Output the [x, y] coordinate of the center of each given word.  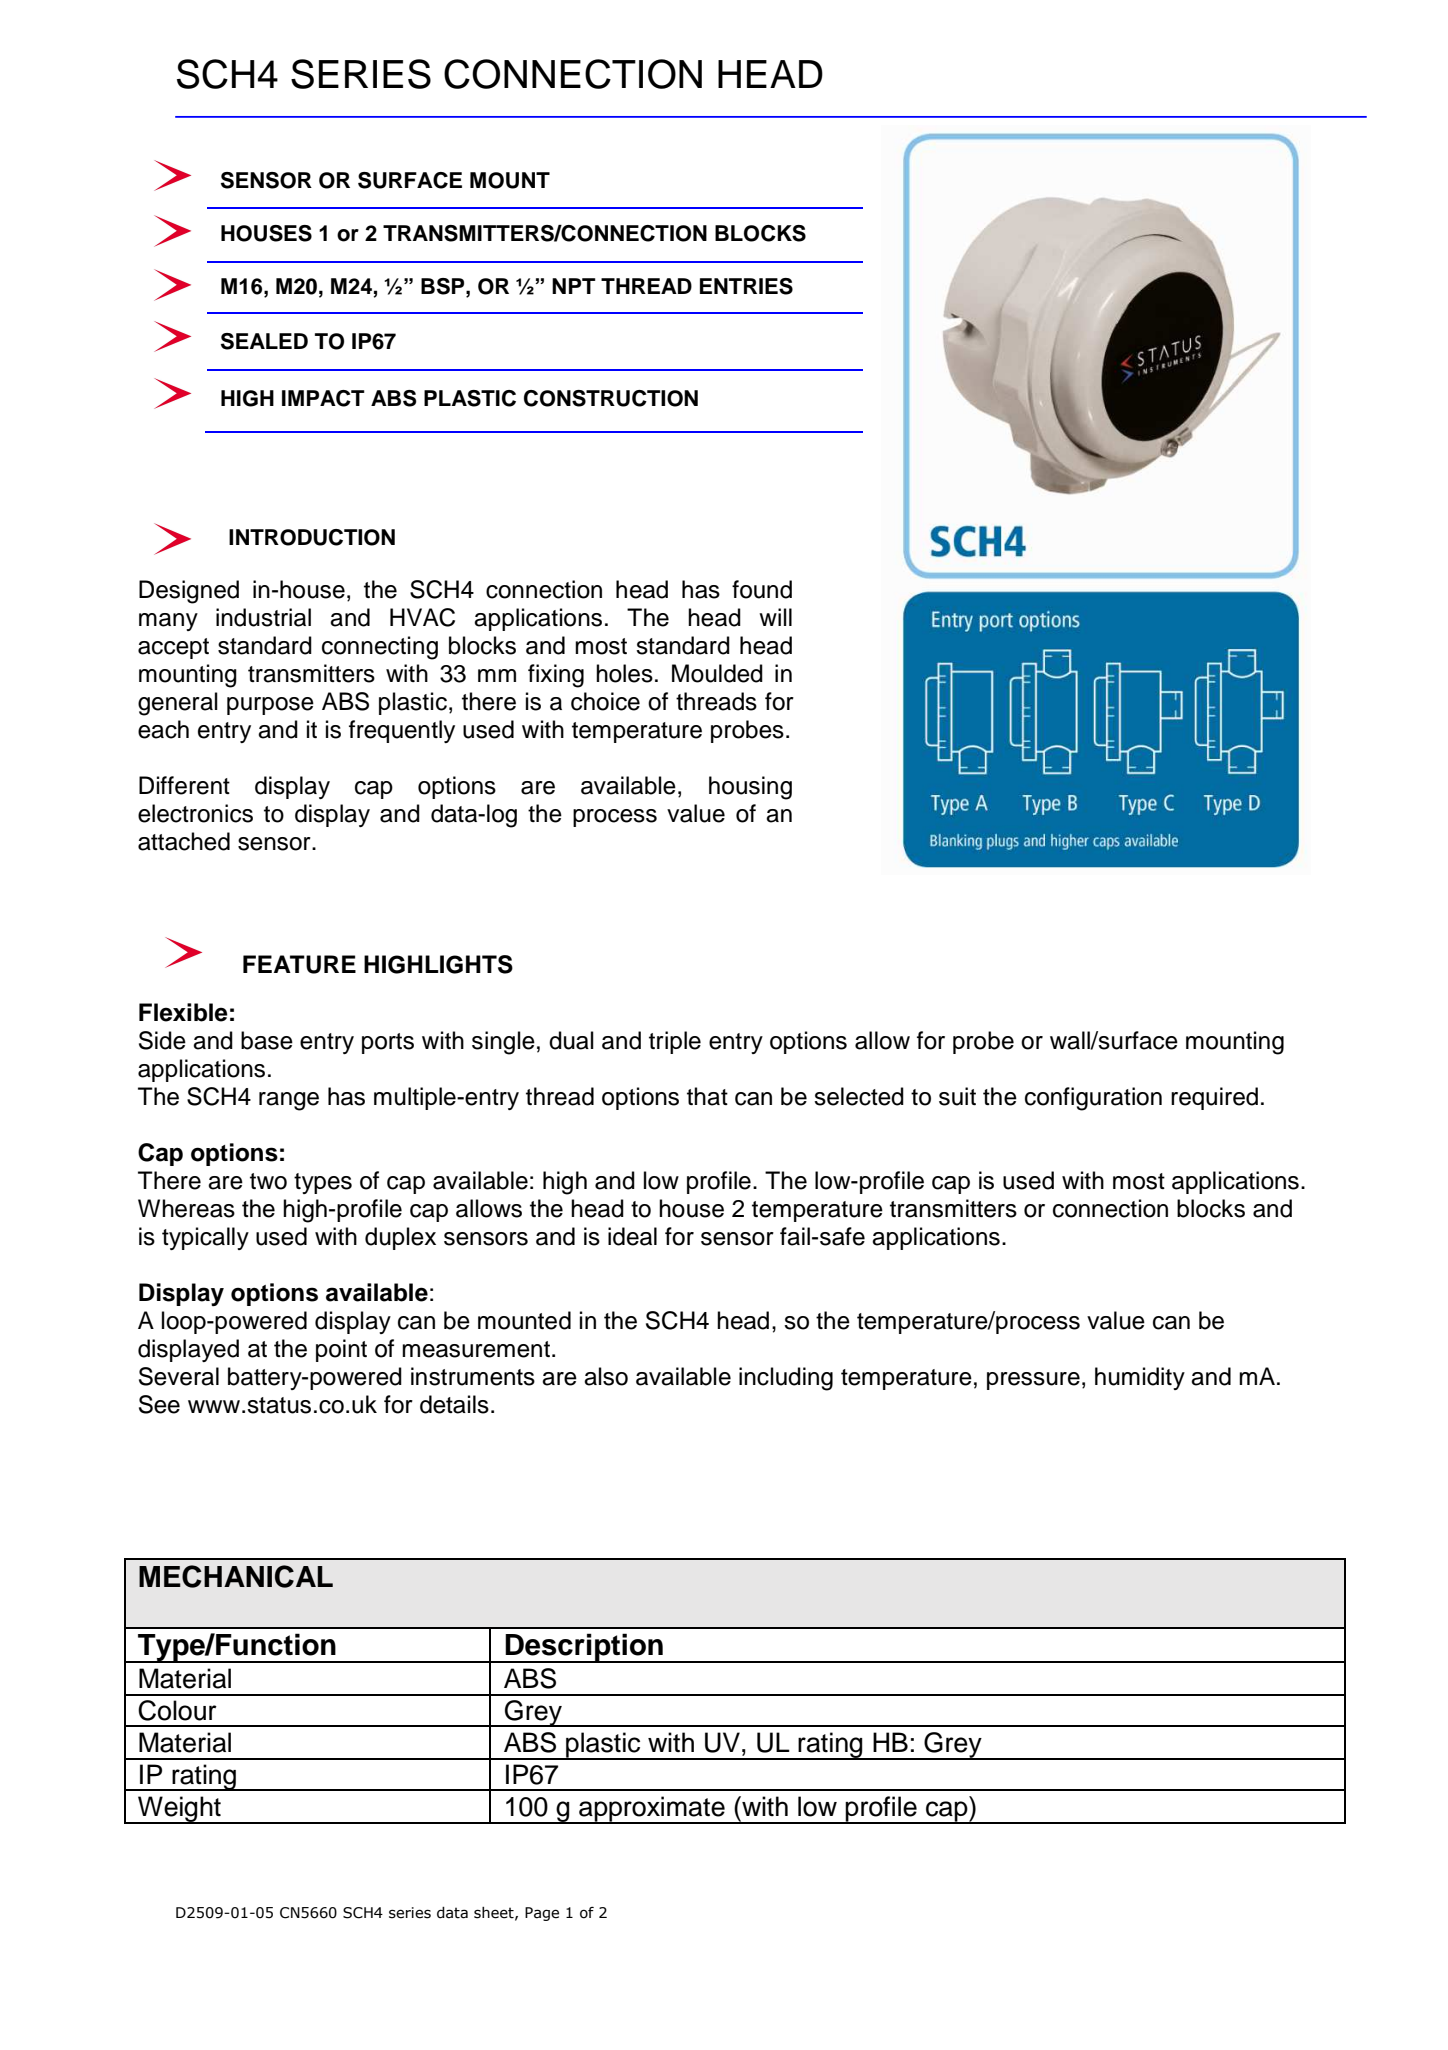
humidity [1140, 1378]
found [762, 589]
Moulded [717, 673]
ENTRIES [746, 286]
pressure [1033, 1381]
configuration [1093, 1099]
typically [205, 1238]
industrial [263, 617]
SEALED [264, 341]
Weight [179, 1810]
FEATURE [299, 964]
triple [675, 1042]
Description [584, 1648]
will [775, 617]
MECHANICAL [236, 1576]
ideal [632, 1236]
